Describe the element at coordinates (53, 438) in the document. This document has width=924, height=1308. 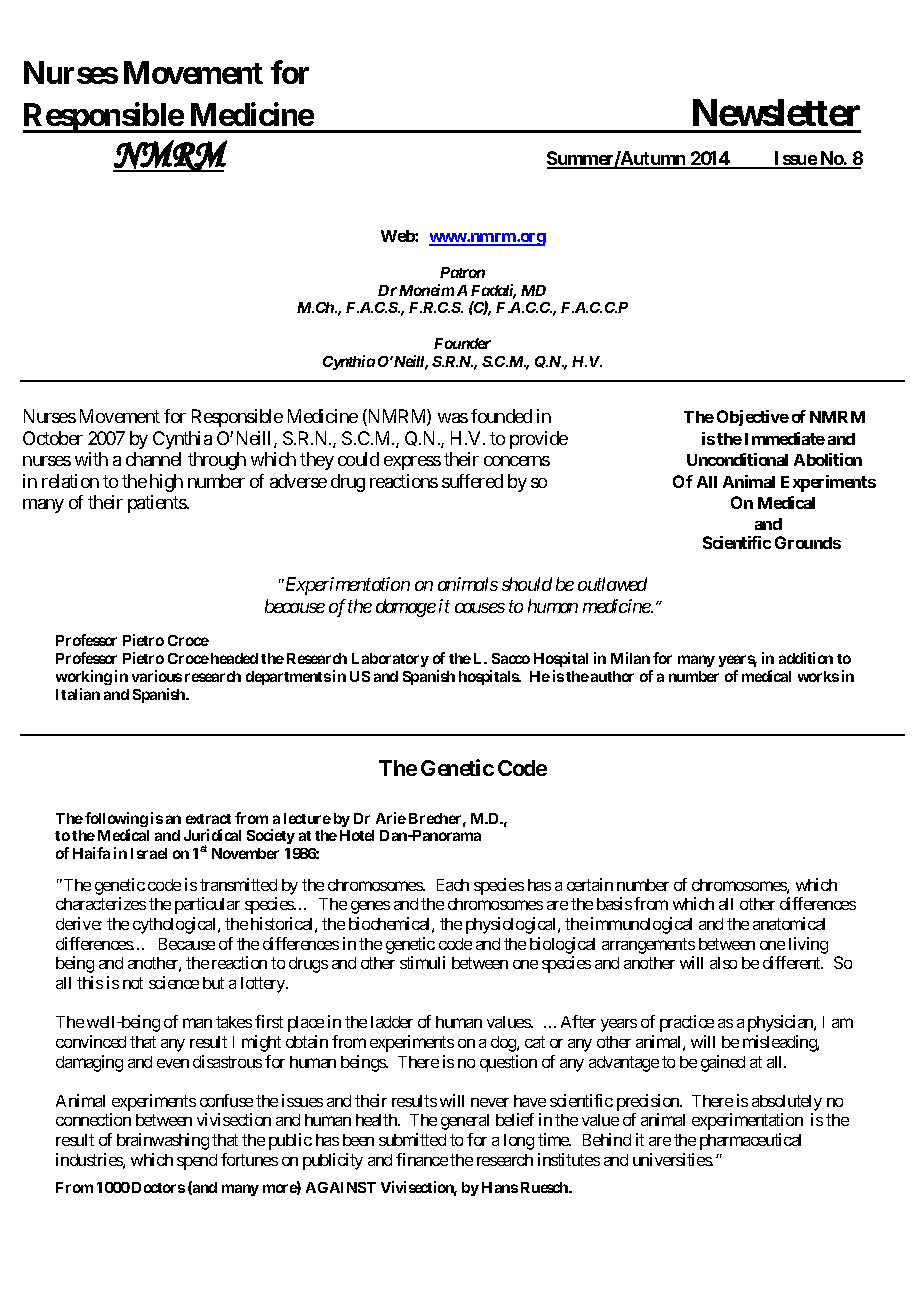
I see `October` at that location.
